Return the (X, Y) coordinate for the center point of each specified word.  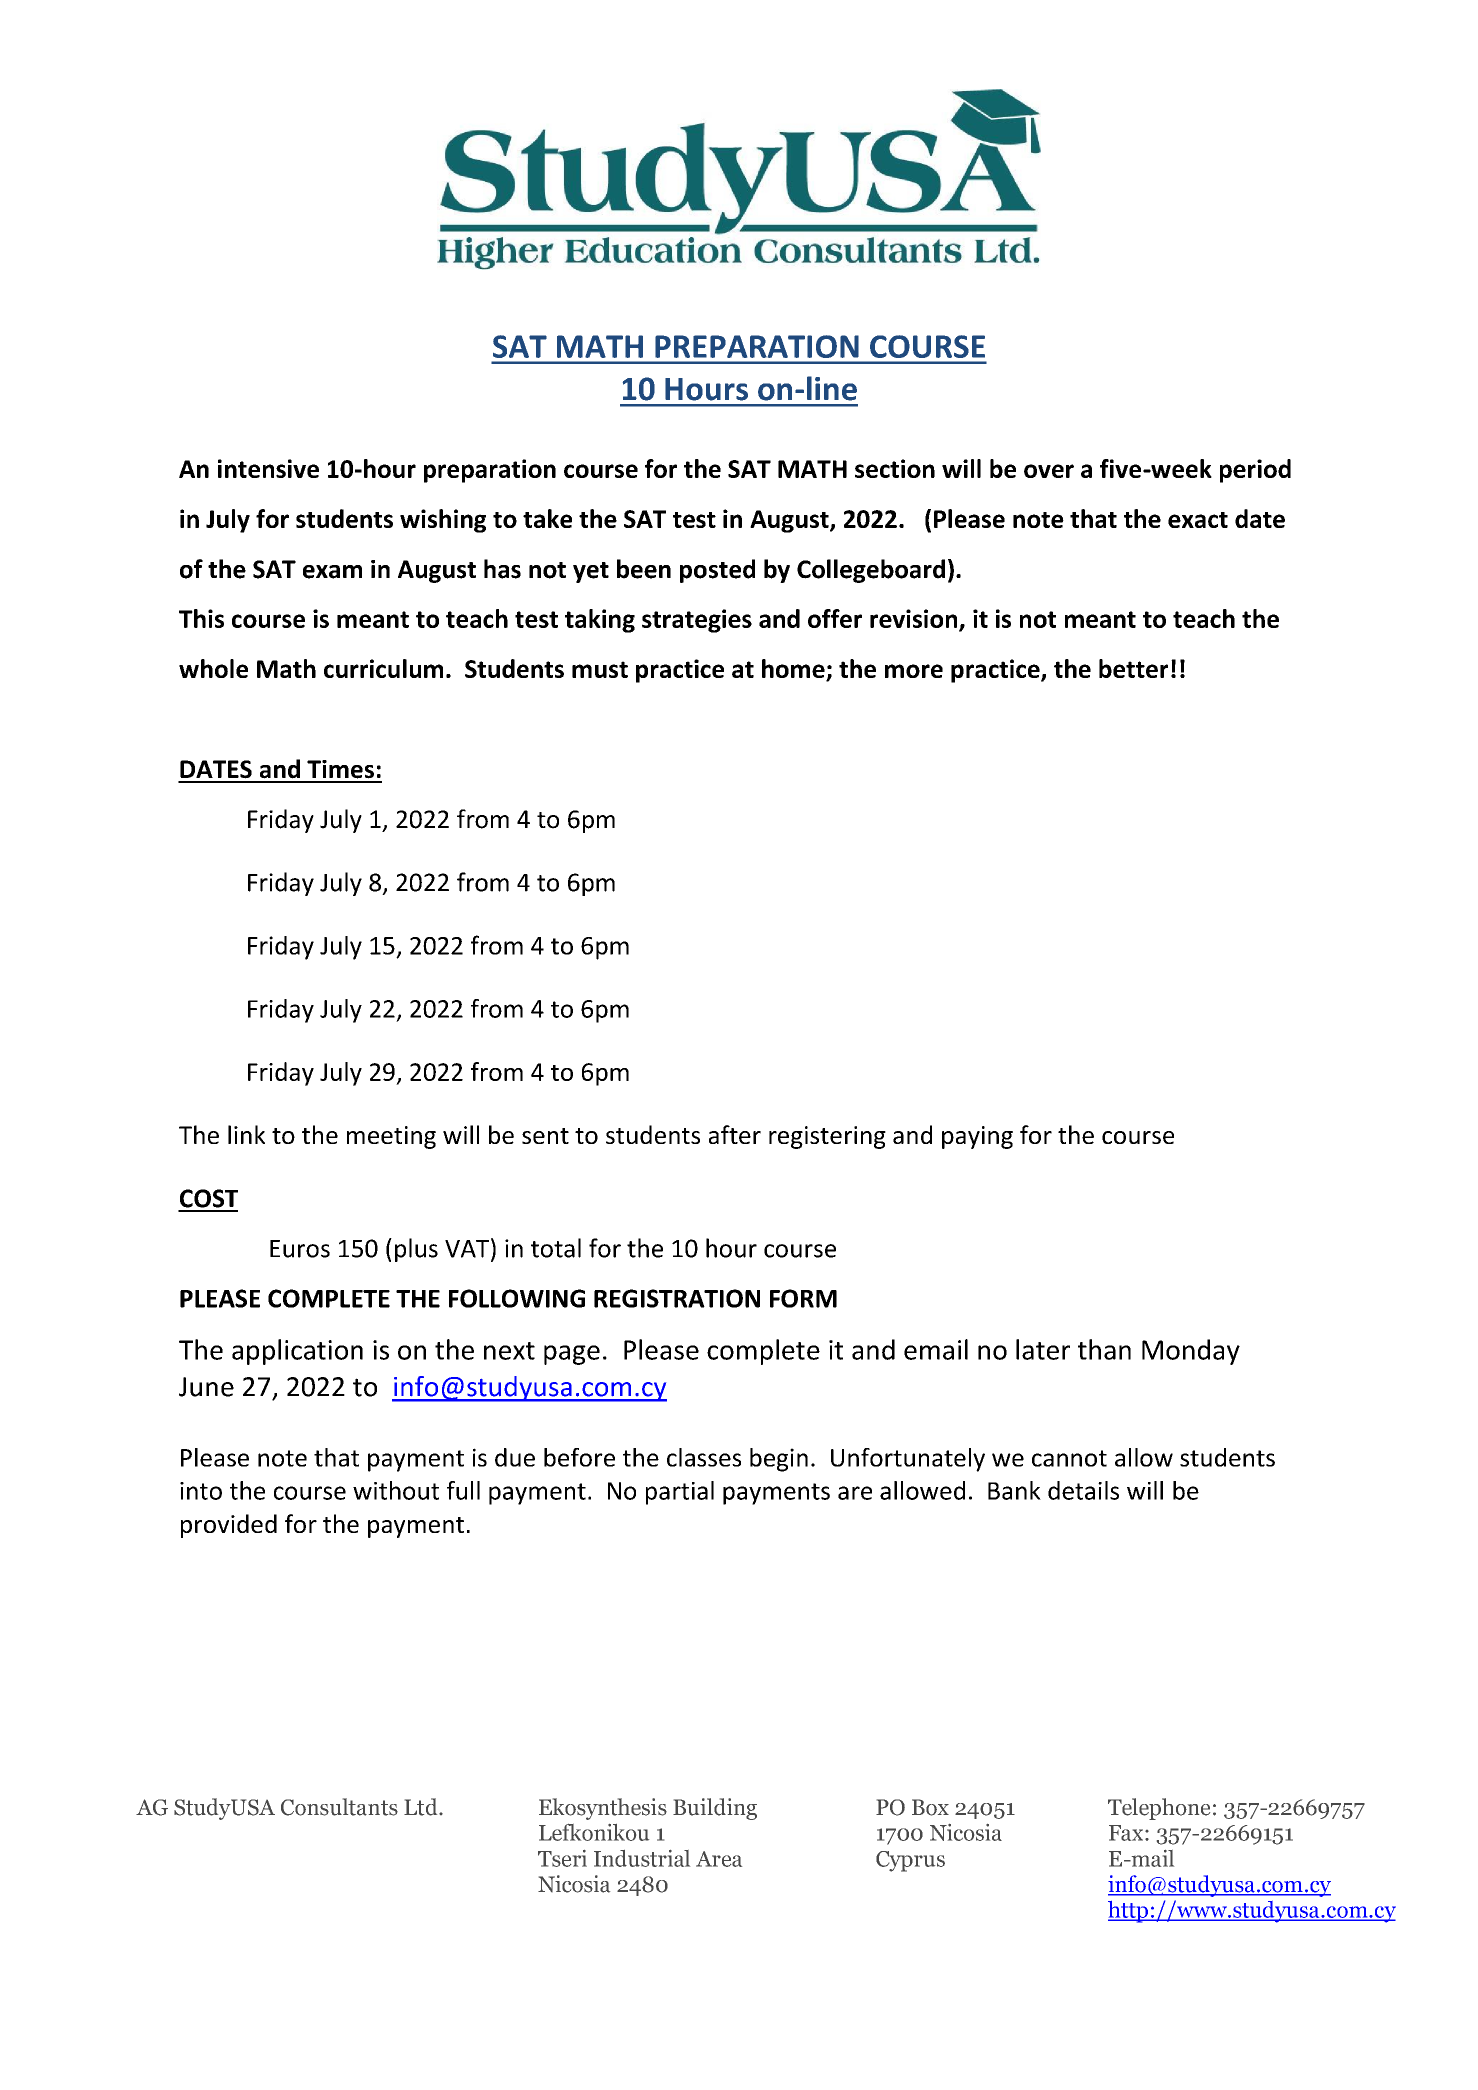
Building (715, 1809)
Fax (1127, 1833)
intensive (268, 468)
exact (1198, 520)
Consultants (339, 1807)
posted (717, 571)
